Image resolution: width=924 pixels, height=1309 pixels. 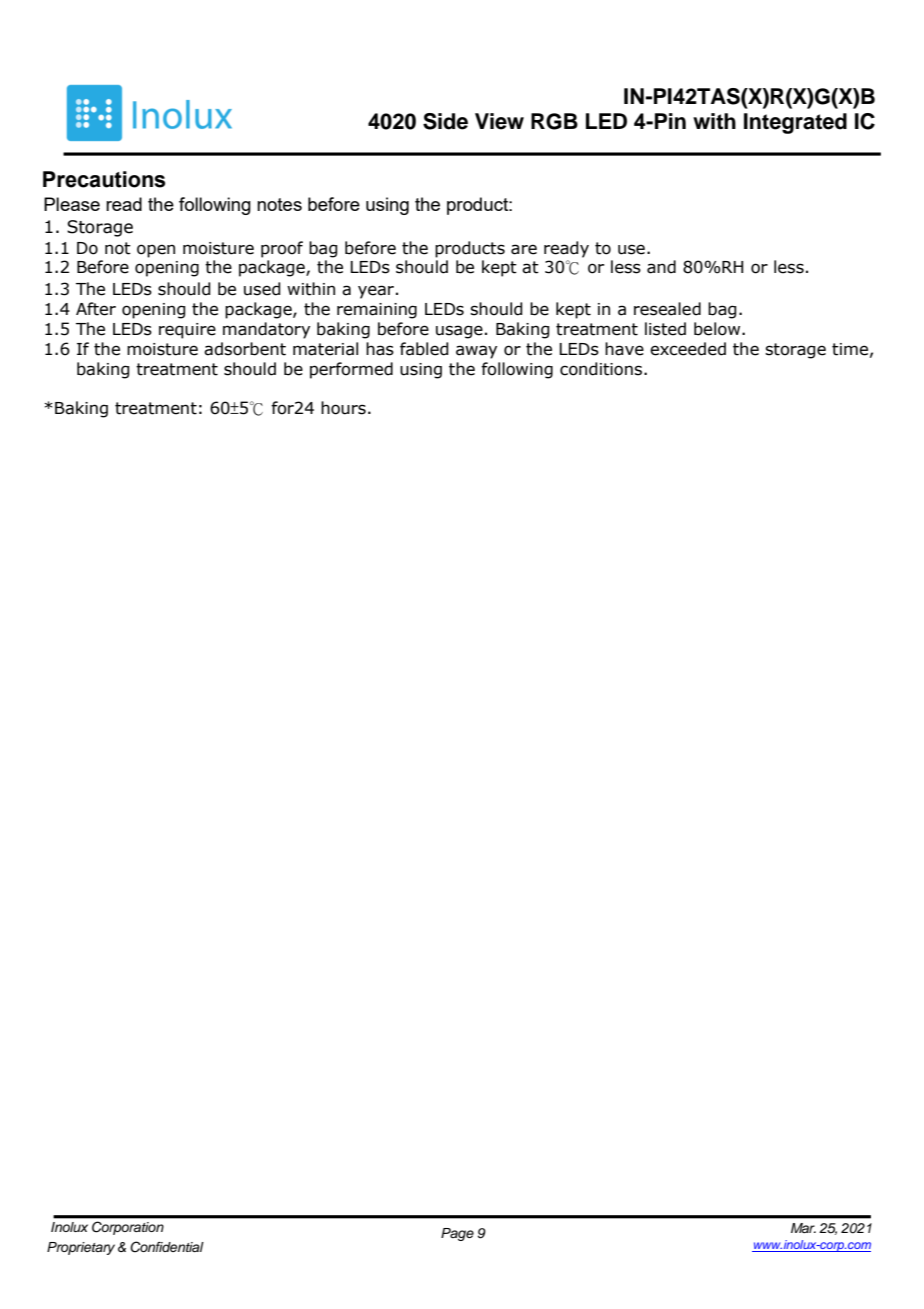 I want to click on Mar, so click(x=803, y=1228).
